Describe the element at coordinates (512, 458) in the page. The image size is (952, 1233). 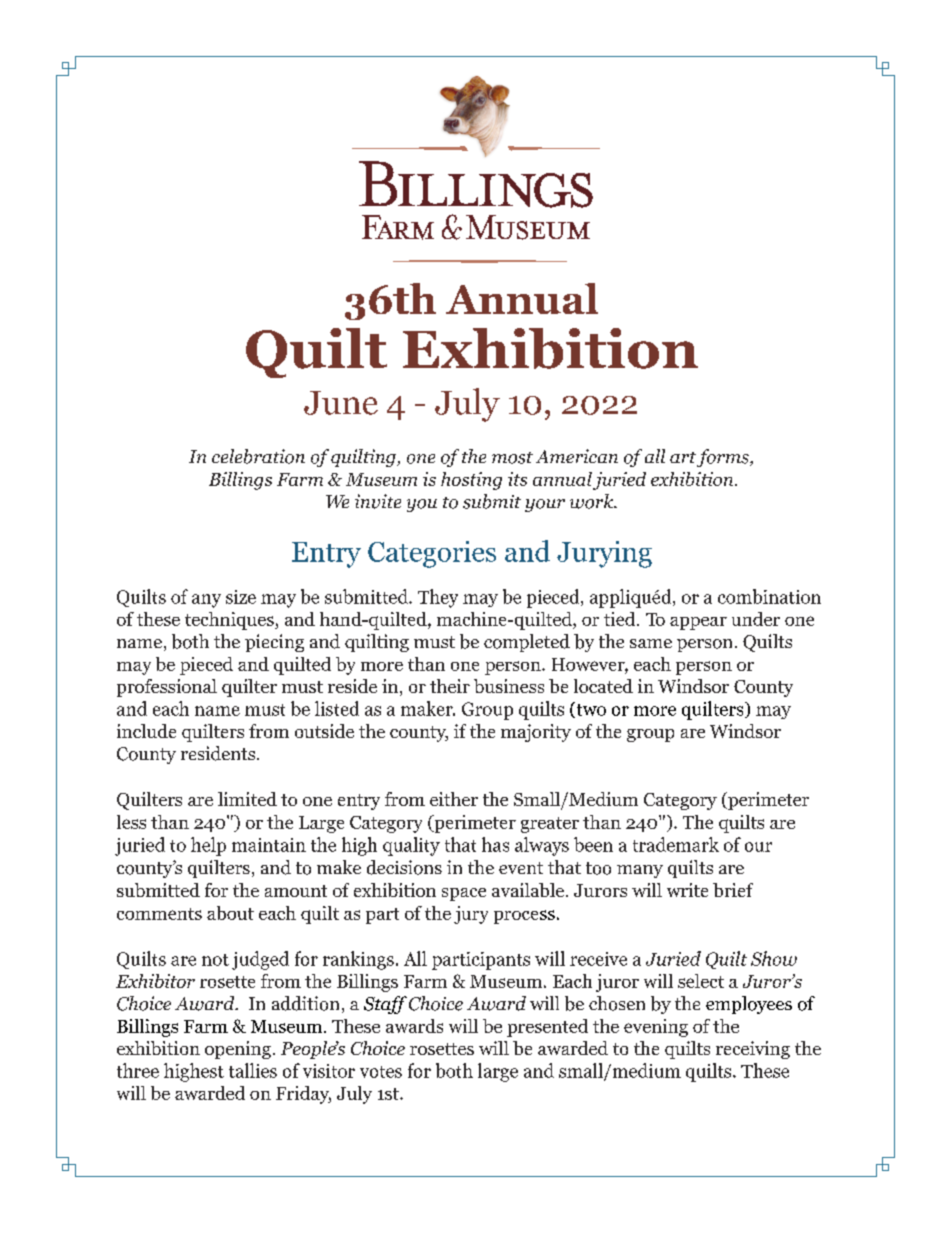
I see `most` at that location.
